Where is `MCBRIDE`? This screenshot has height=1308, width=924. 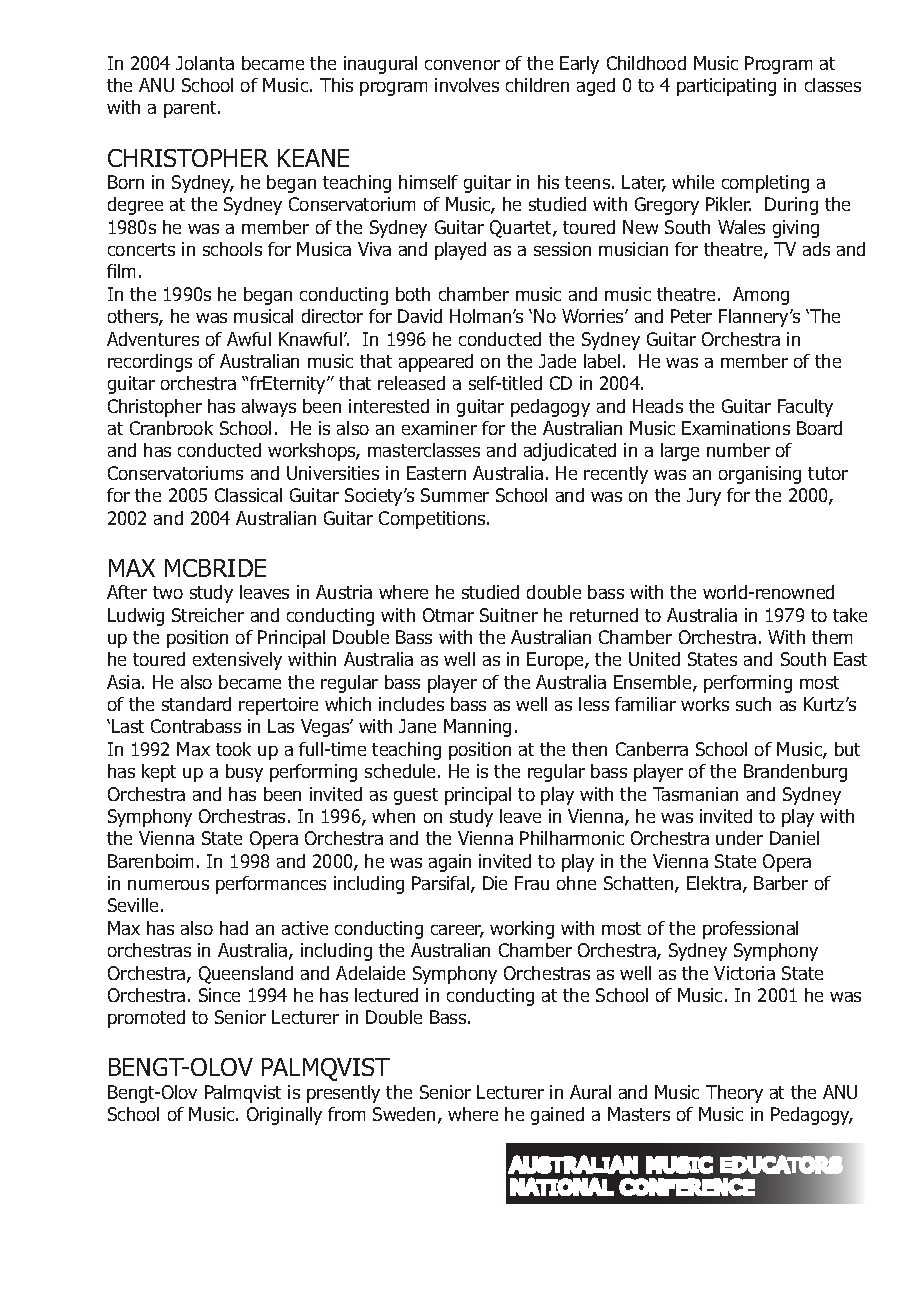
MCBRIDE is located at coordinates (215, 568).
